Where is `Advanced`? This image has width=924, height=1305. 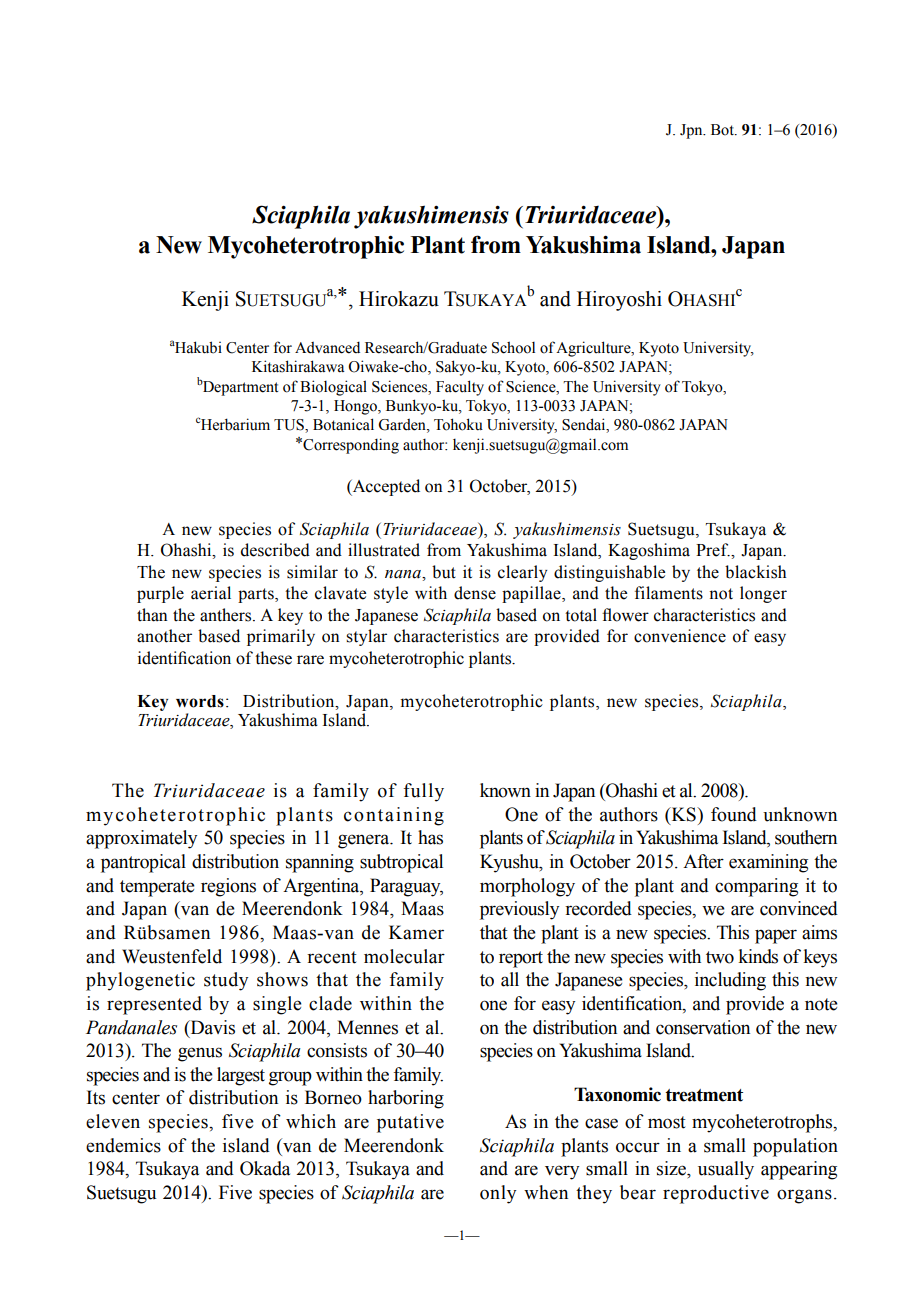
Advanced is located at coordinates (327, 347).
